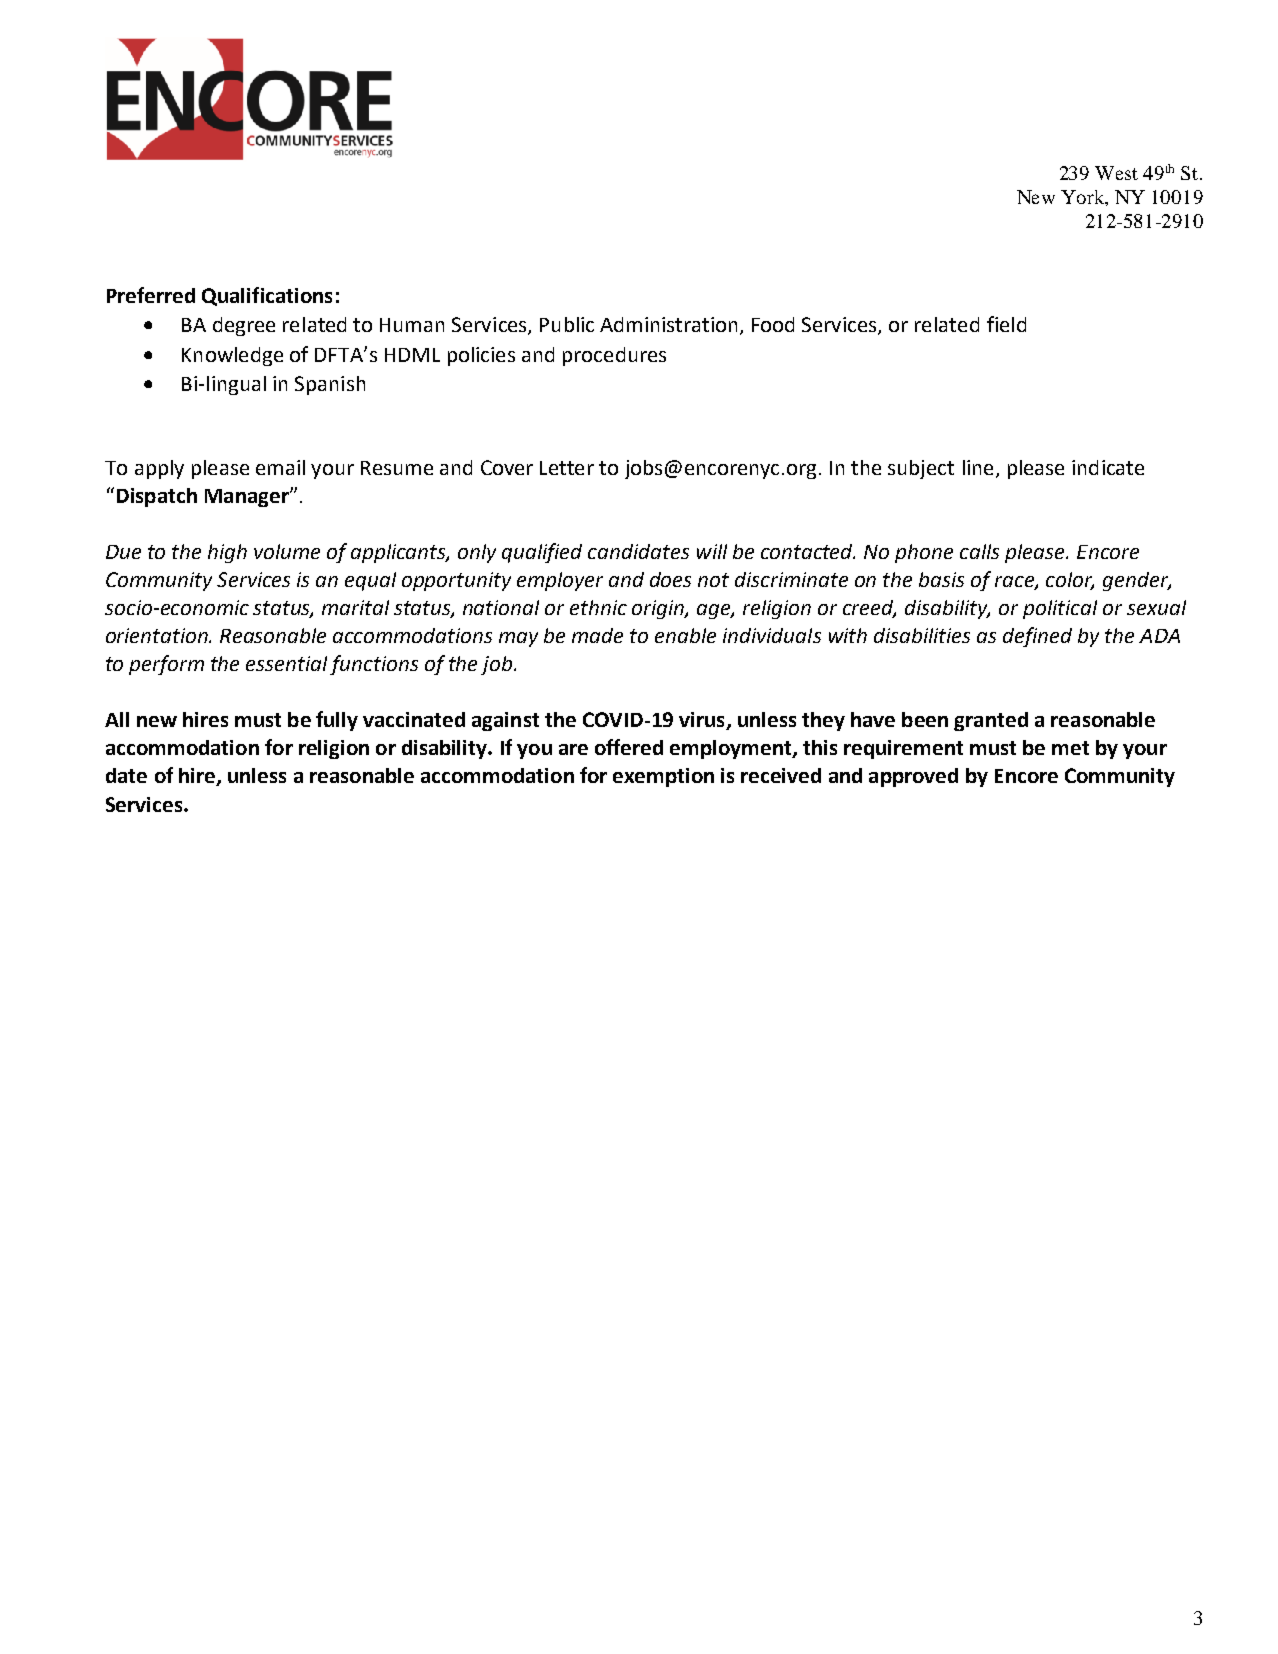  I want to click on Public, so click(567, 324).
